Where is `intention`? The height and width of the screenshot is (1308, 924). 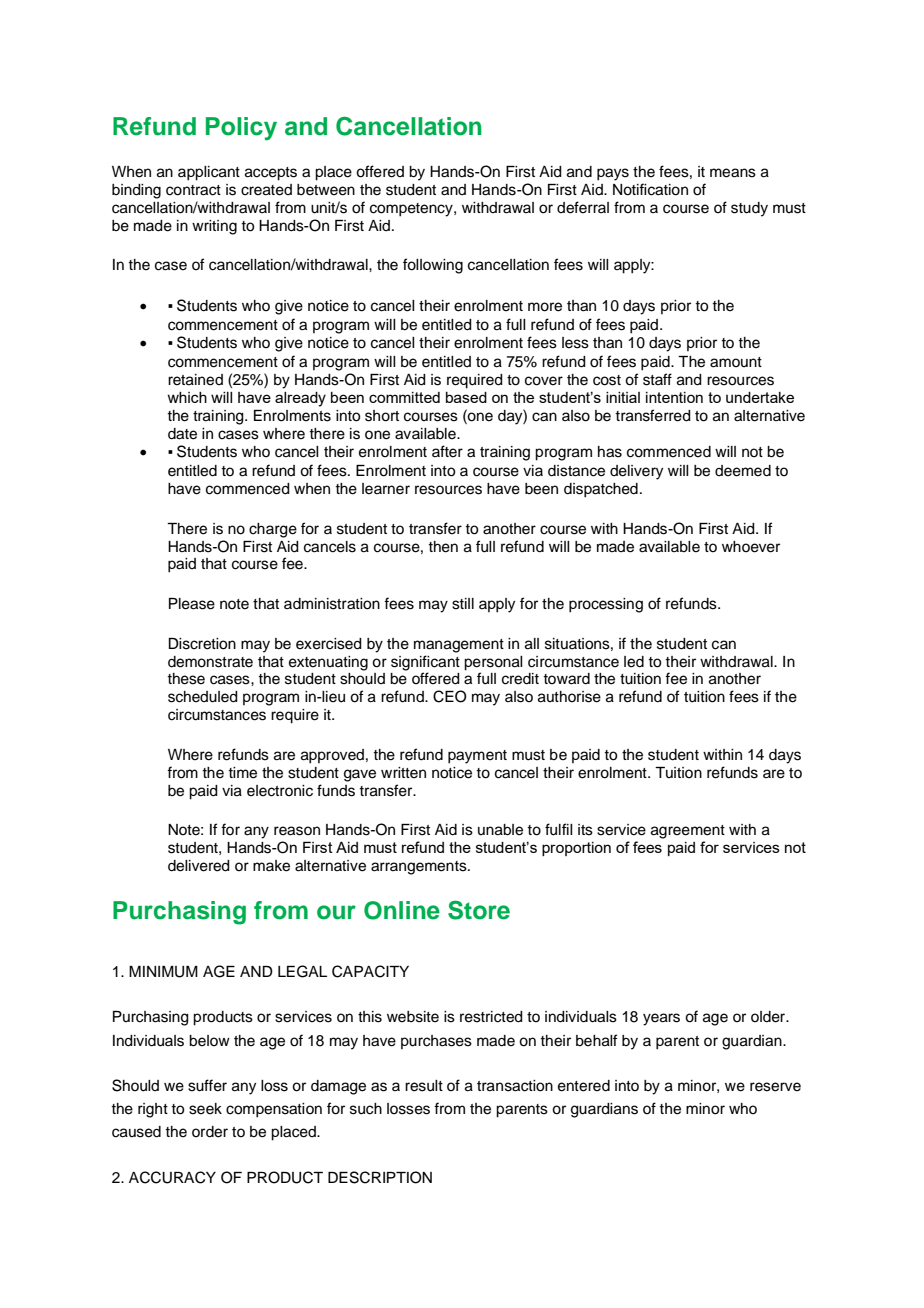
intention is located at coordinates (674, 397).
